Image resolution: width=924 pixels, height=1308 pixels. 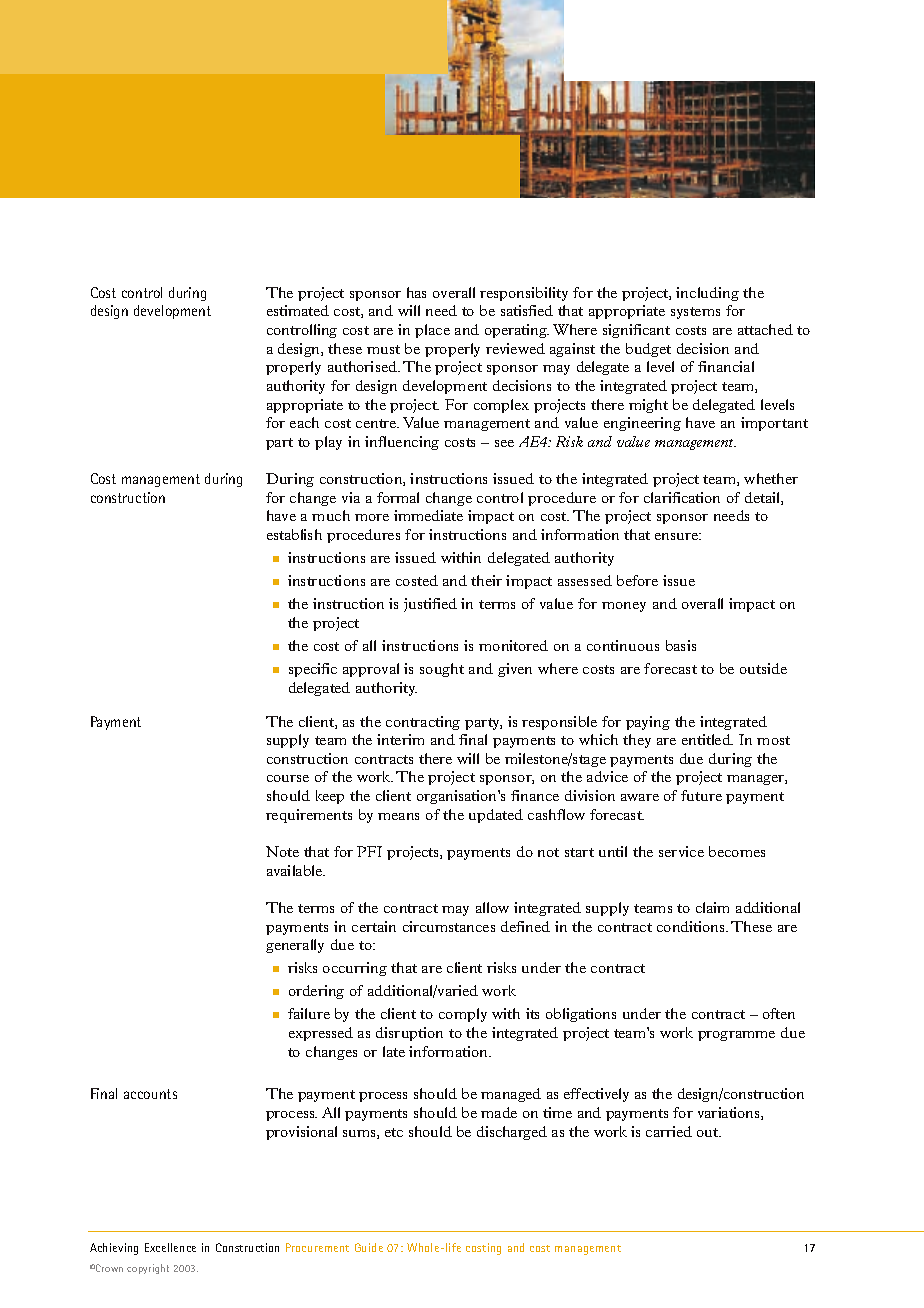 What do you see at coordinates (294, 534) in the image?
I see `establish` at bounding box center [294, 534].
